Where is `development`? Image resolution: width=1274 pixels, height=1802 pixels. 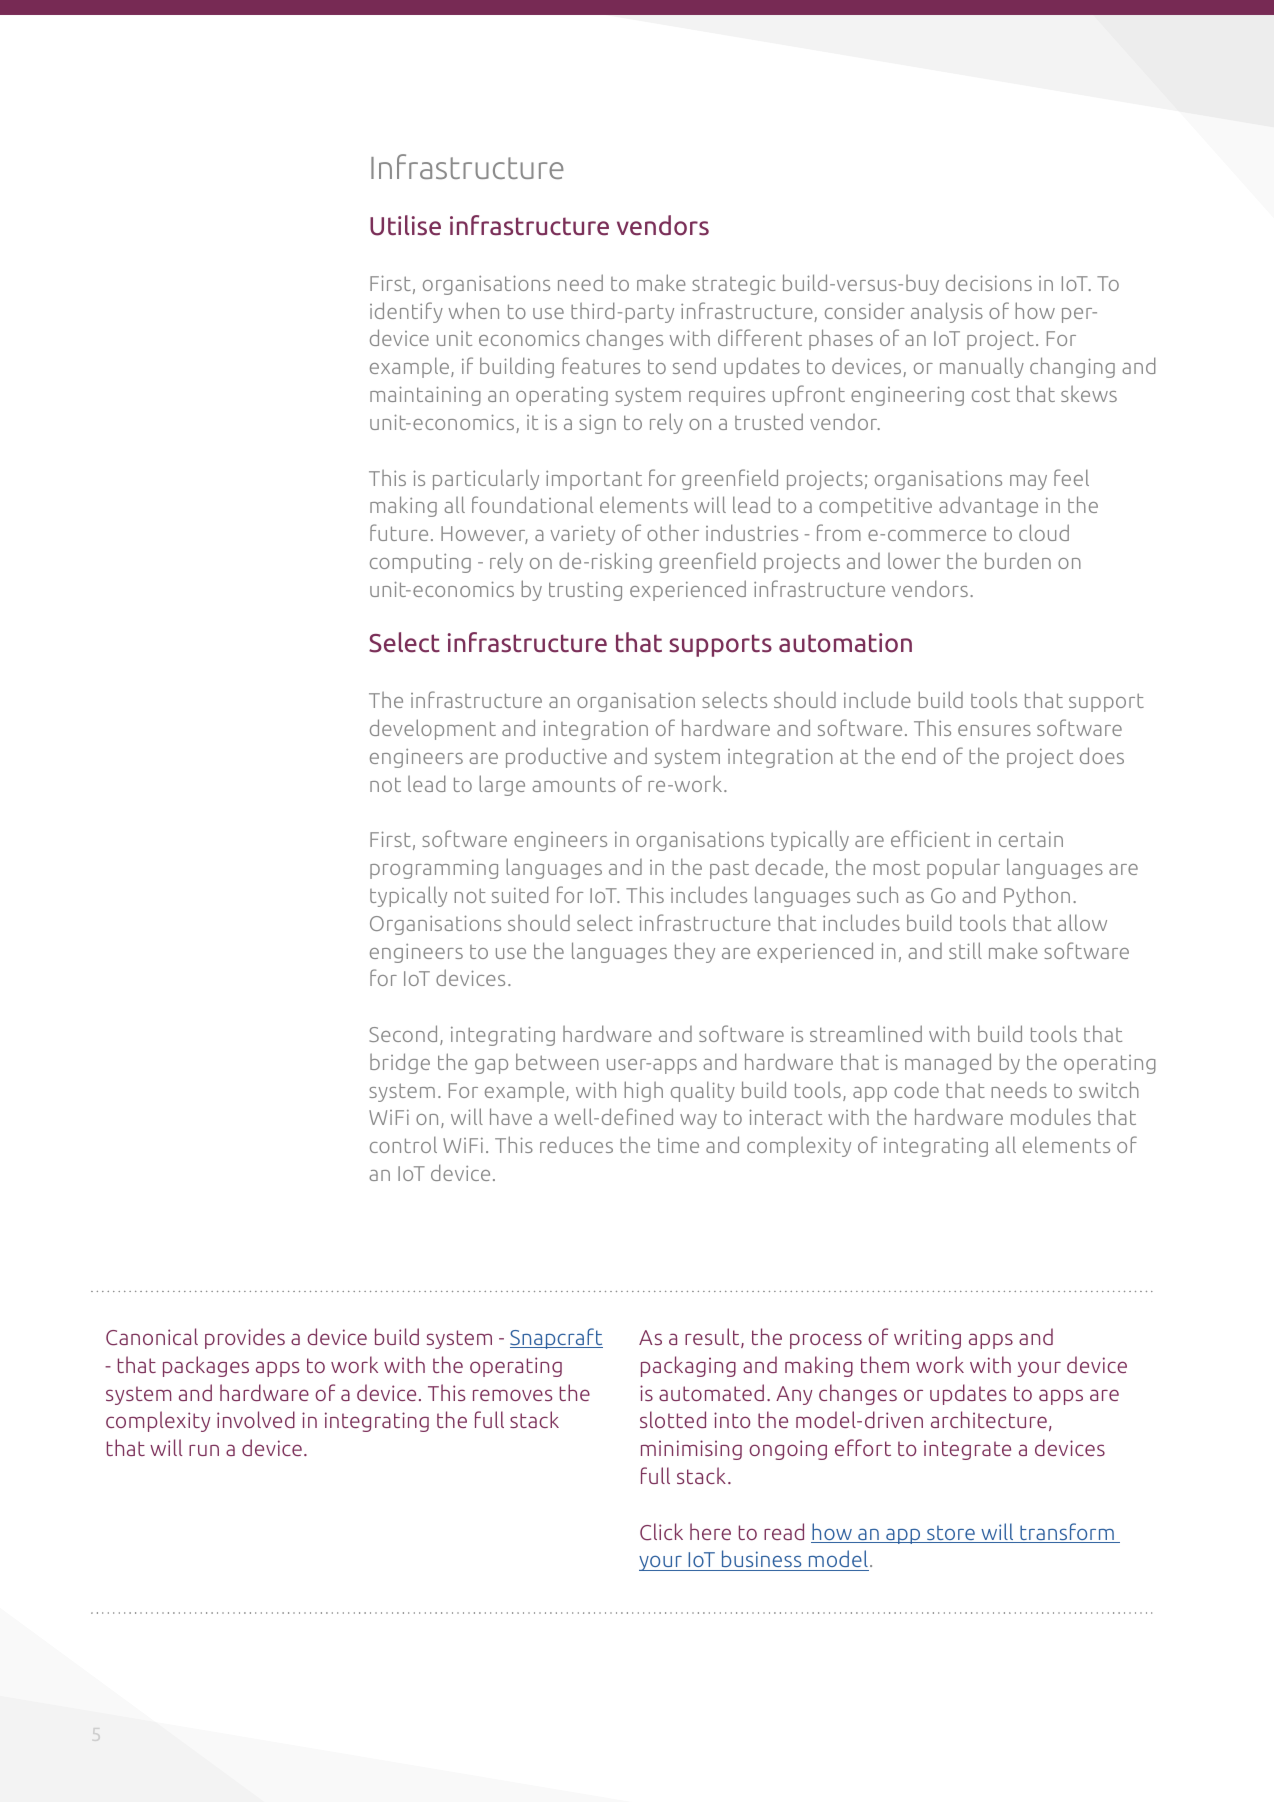
development is located at coordinates (433, 729).
